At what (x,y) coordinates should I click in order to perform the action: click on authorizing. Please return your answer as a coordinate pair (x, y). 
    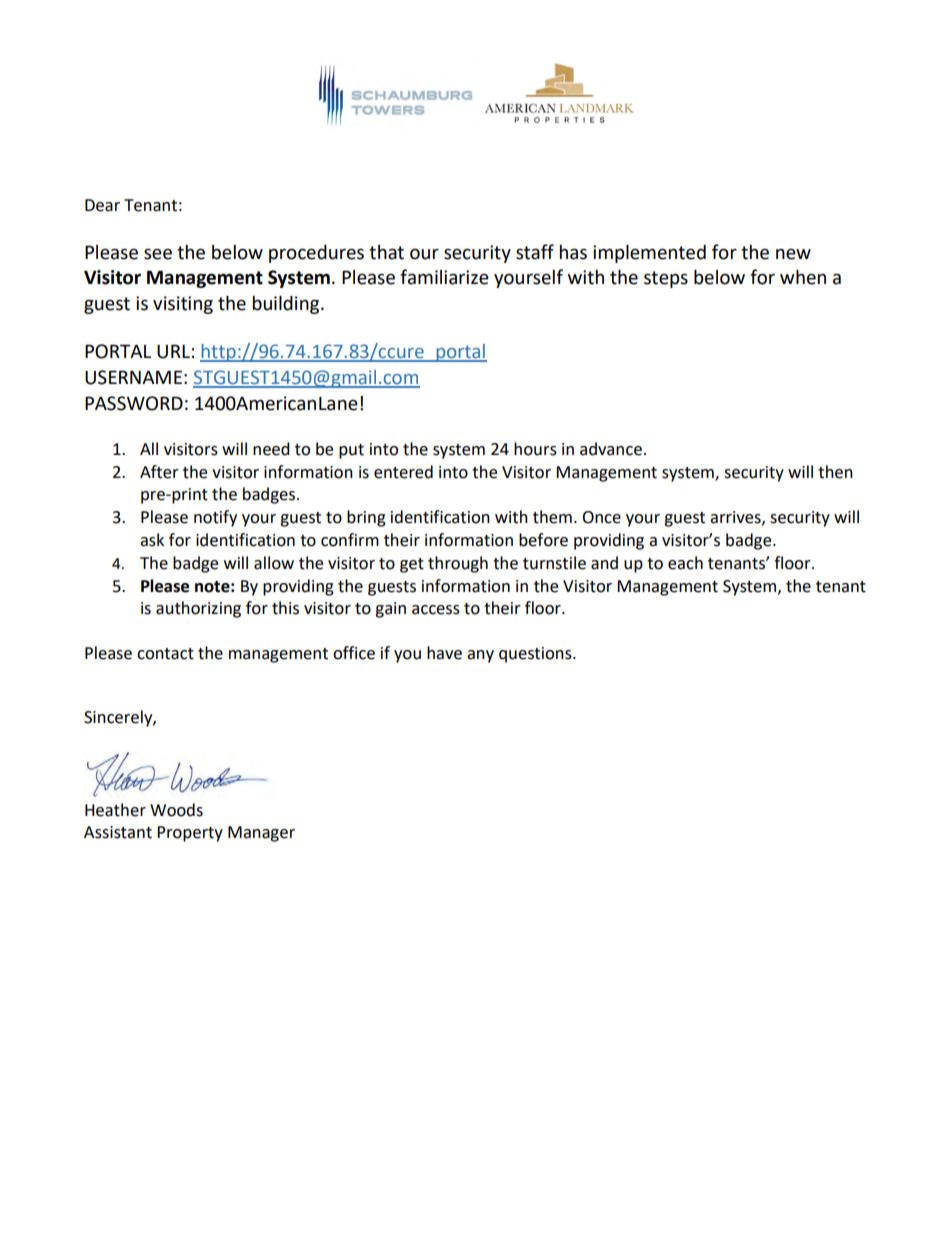
    Looking at the image, I should click on (198, 609).
